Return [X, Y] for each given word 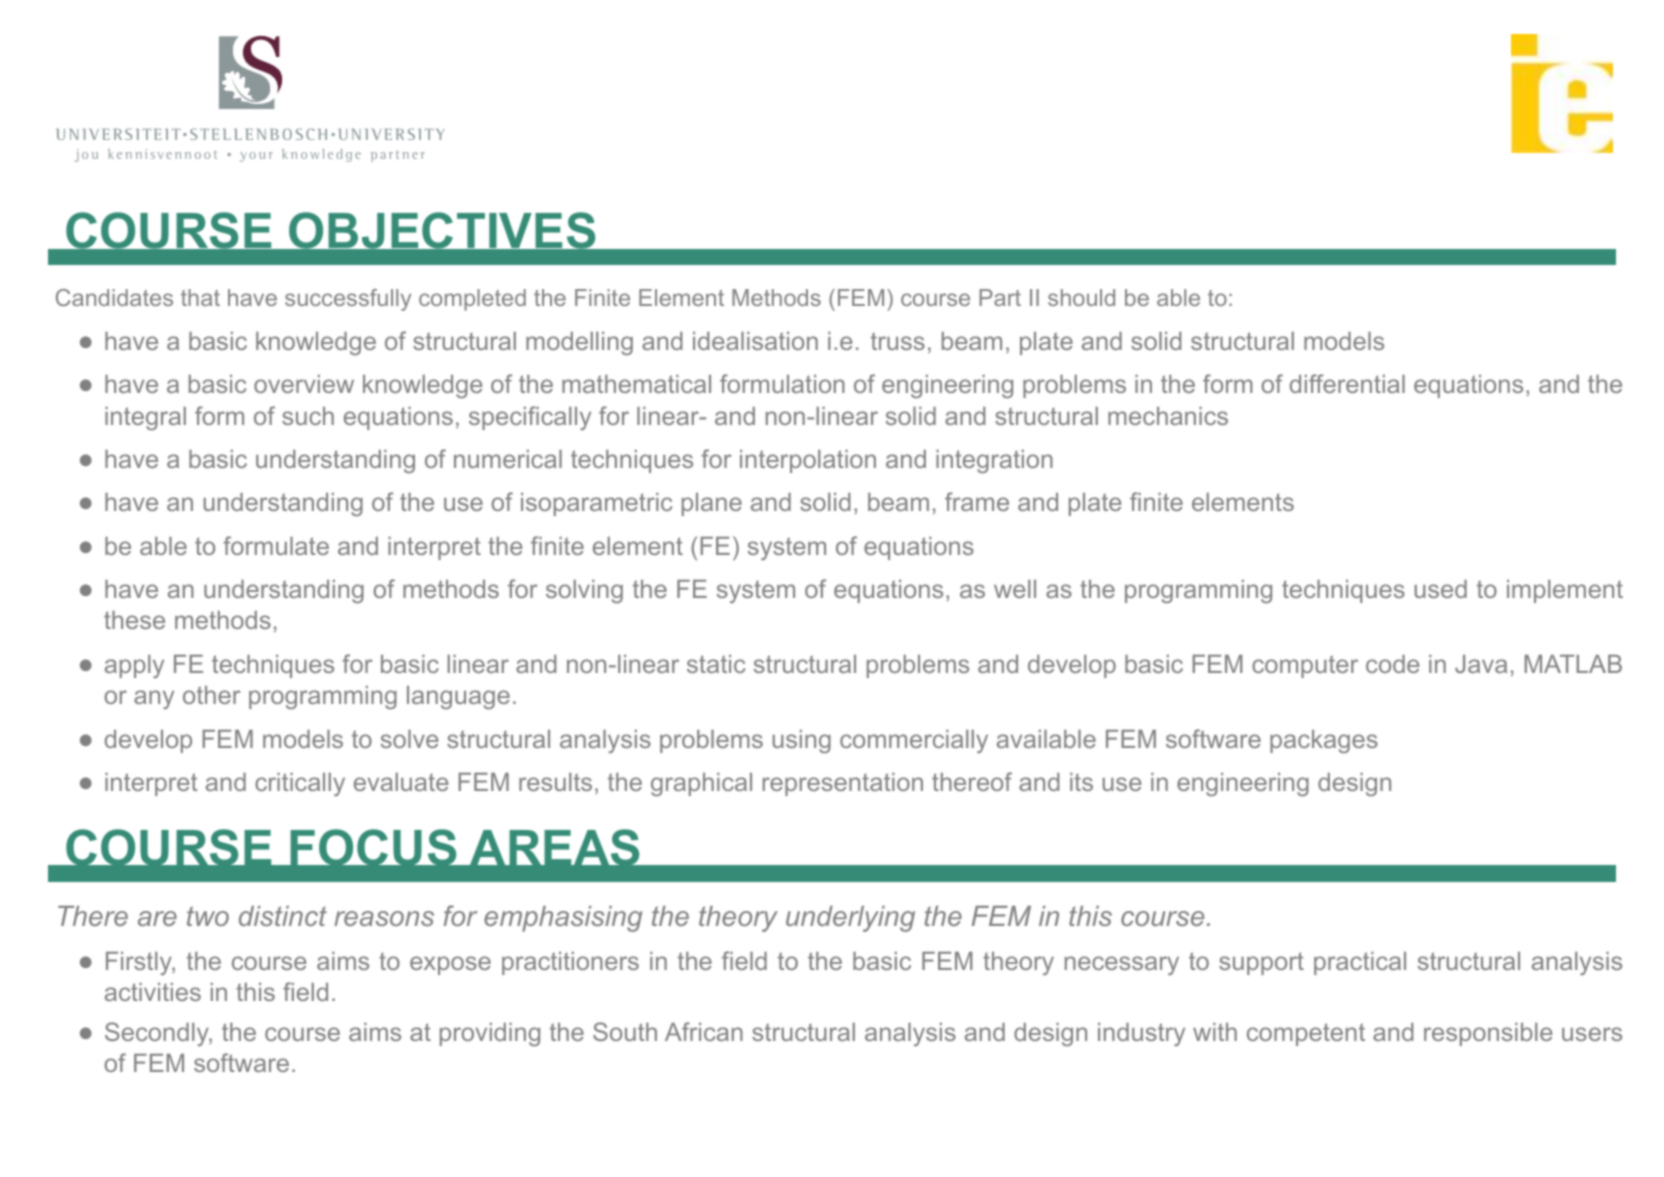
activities [153, 992]
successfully [348, 300]
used [1441, 589]
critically [300, 784]
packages [1324, 741]
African [704, 1031]
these [134, 620]
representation [843, 784]
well [1015, 589]
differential [1347, 383]
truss [898, 341]
